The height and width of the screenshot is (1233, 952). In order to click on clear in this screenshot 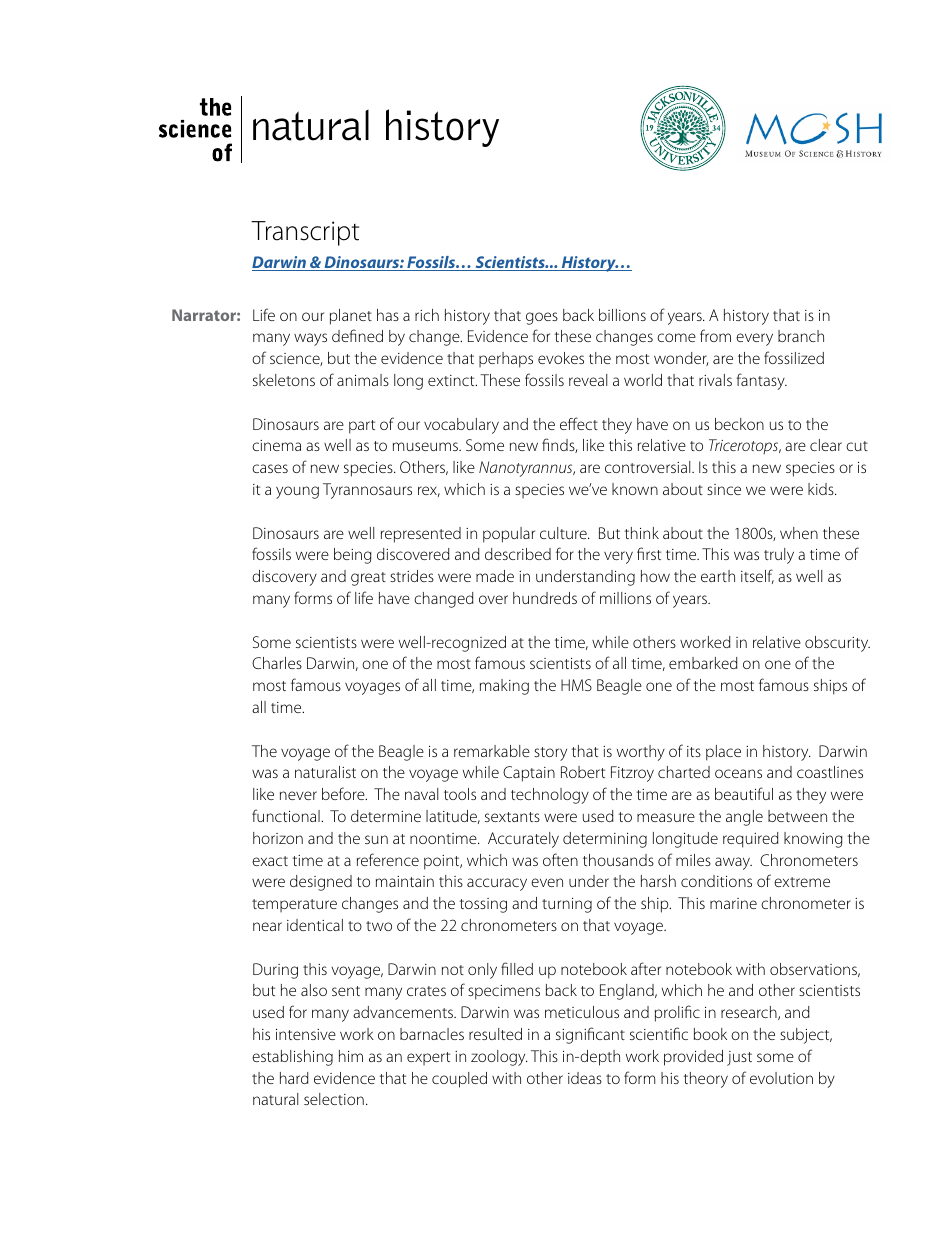, I will do `click(826, 445)`.
